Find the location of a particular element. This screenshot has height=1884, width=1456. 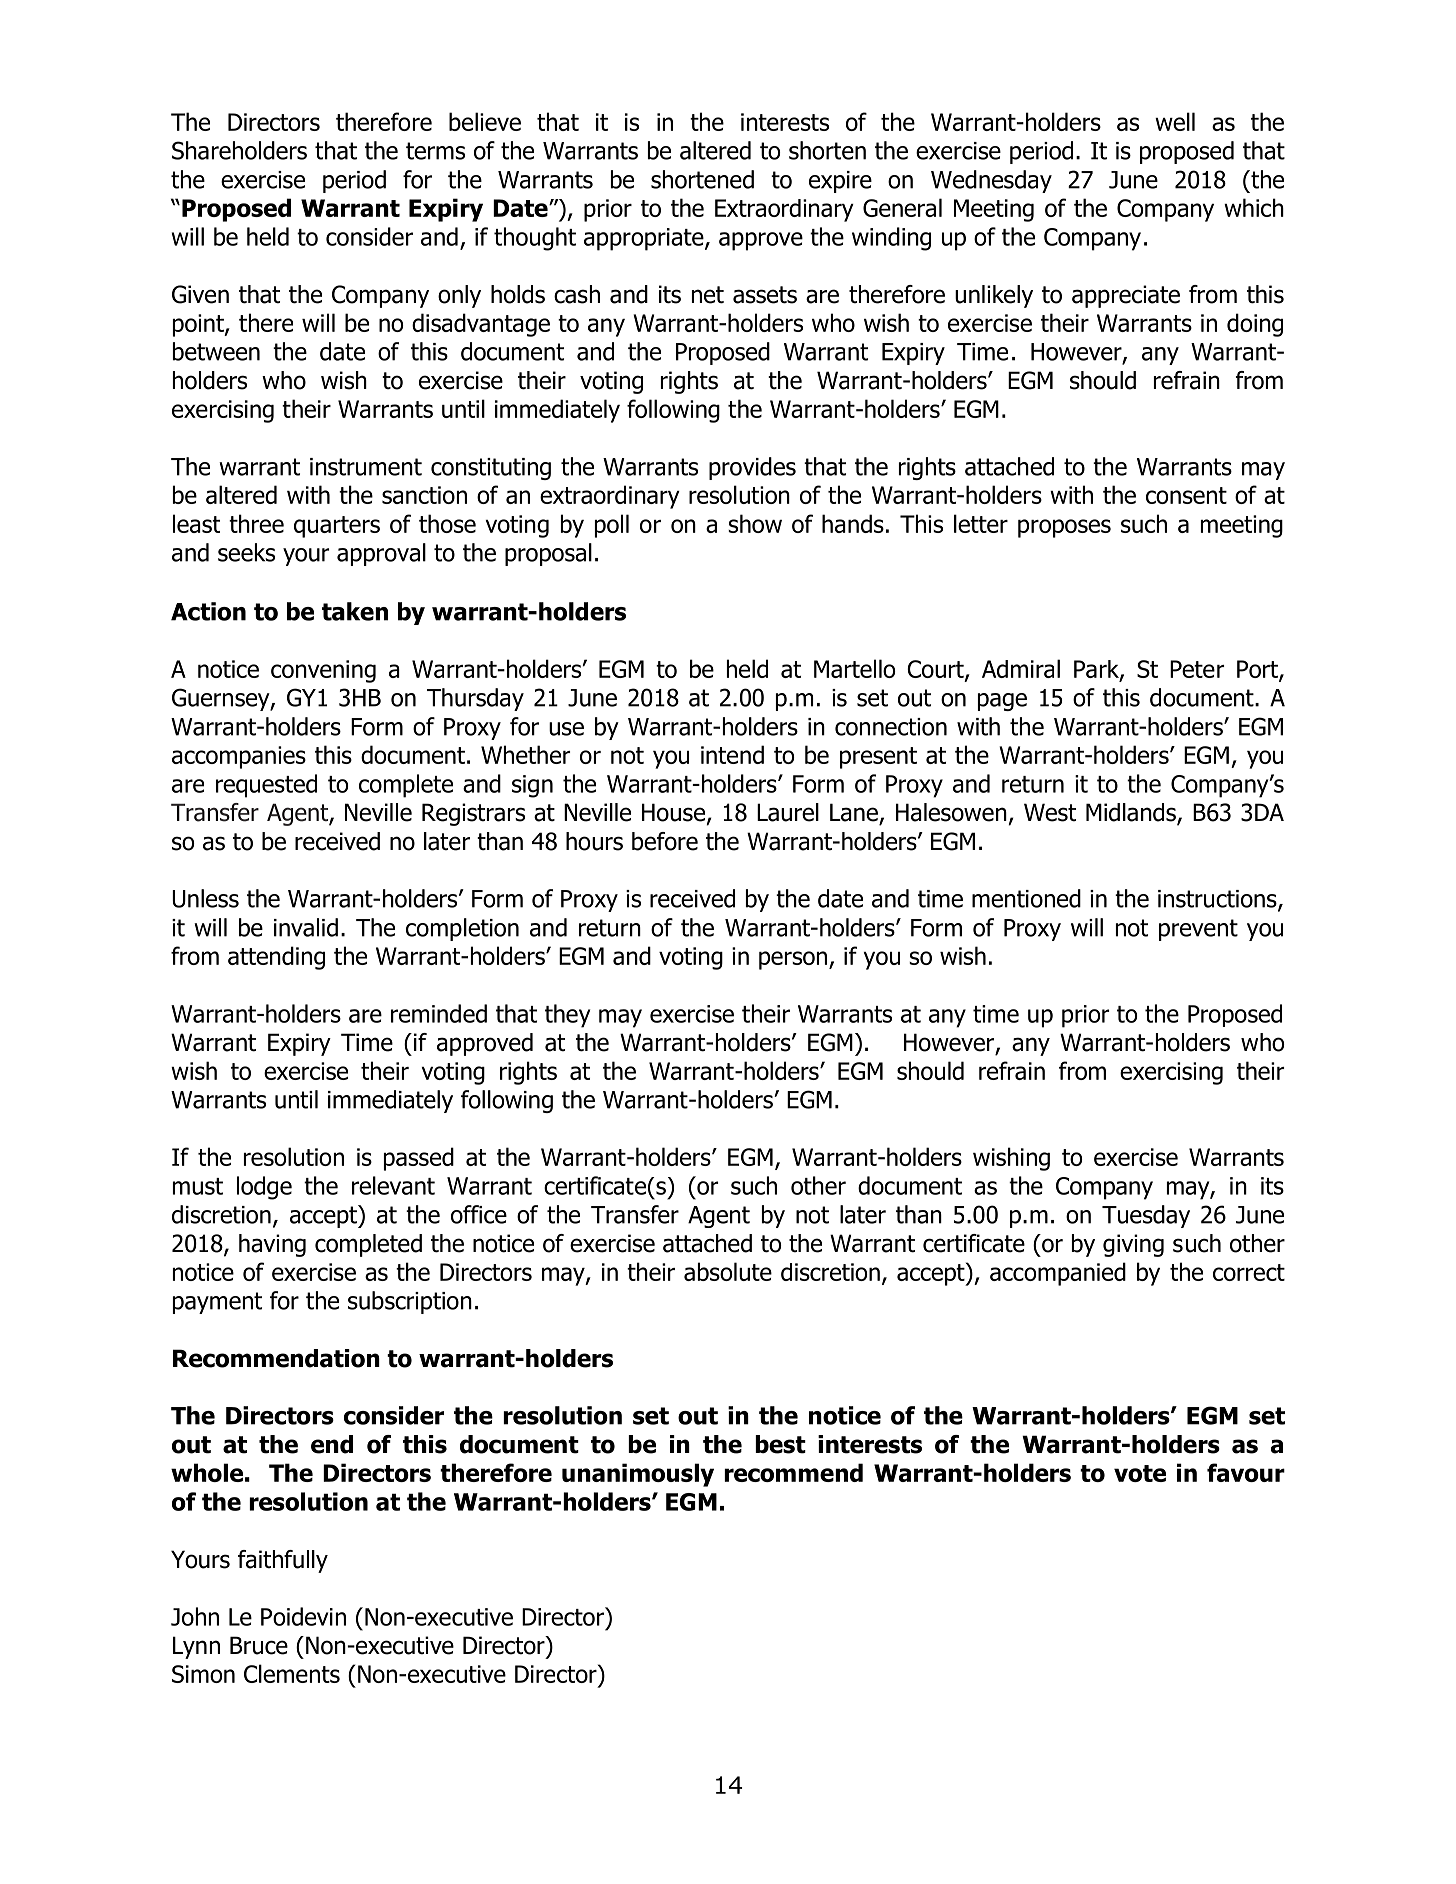

terms is located at coordinates (435, 151).
